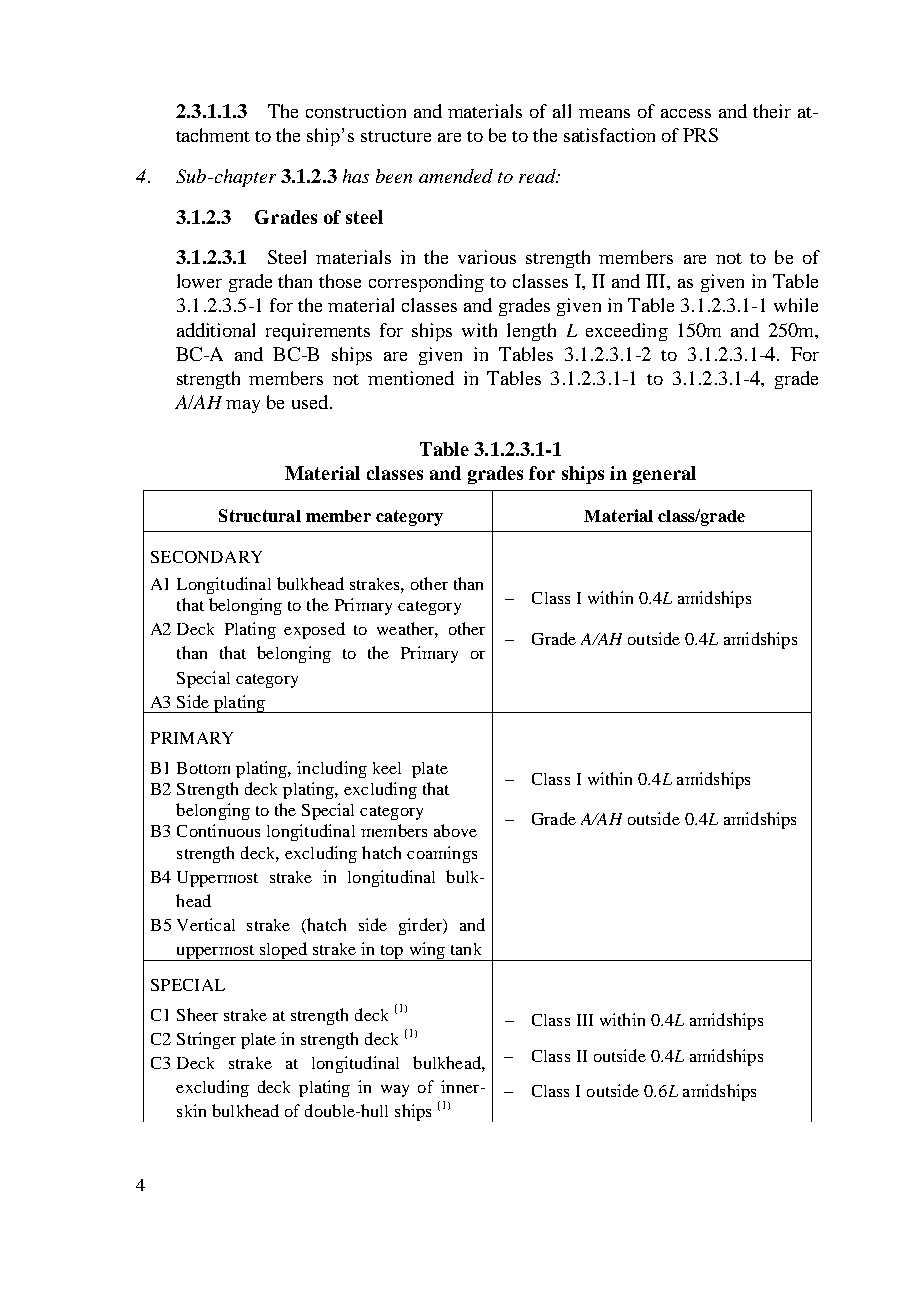  What do you see at coordinates (206, 1040) in the page?
I see `Stringer` at bounding box center [206, 1040].
